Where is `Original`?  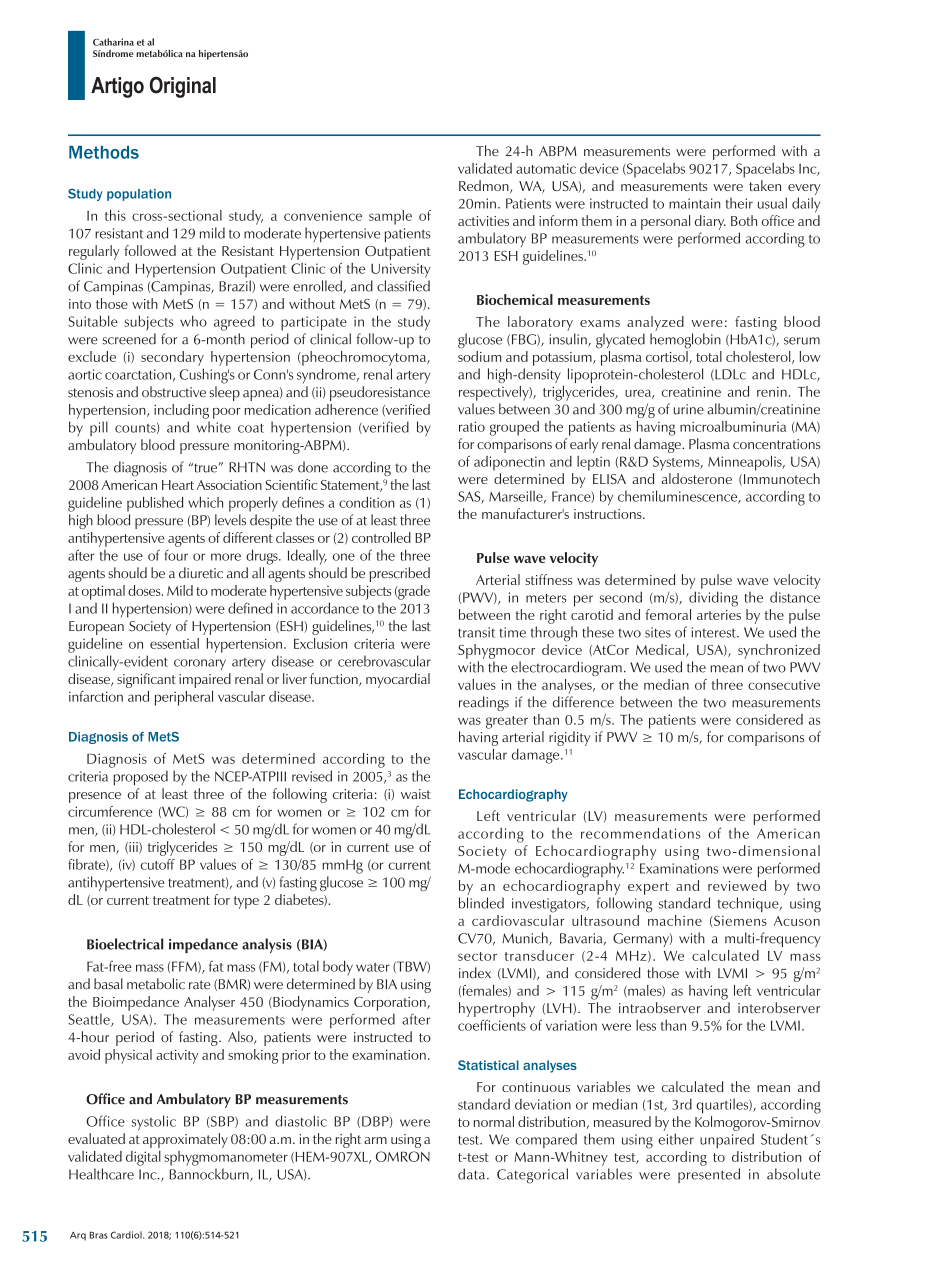 Original is located at coordinates (183, 87).
